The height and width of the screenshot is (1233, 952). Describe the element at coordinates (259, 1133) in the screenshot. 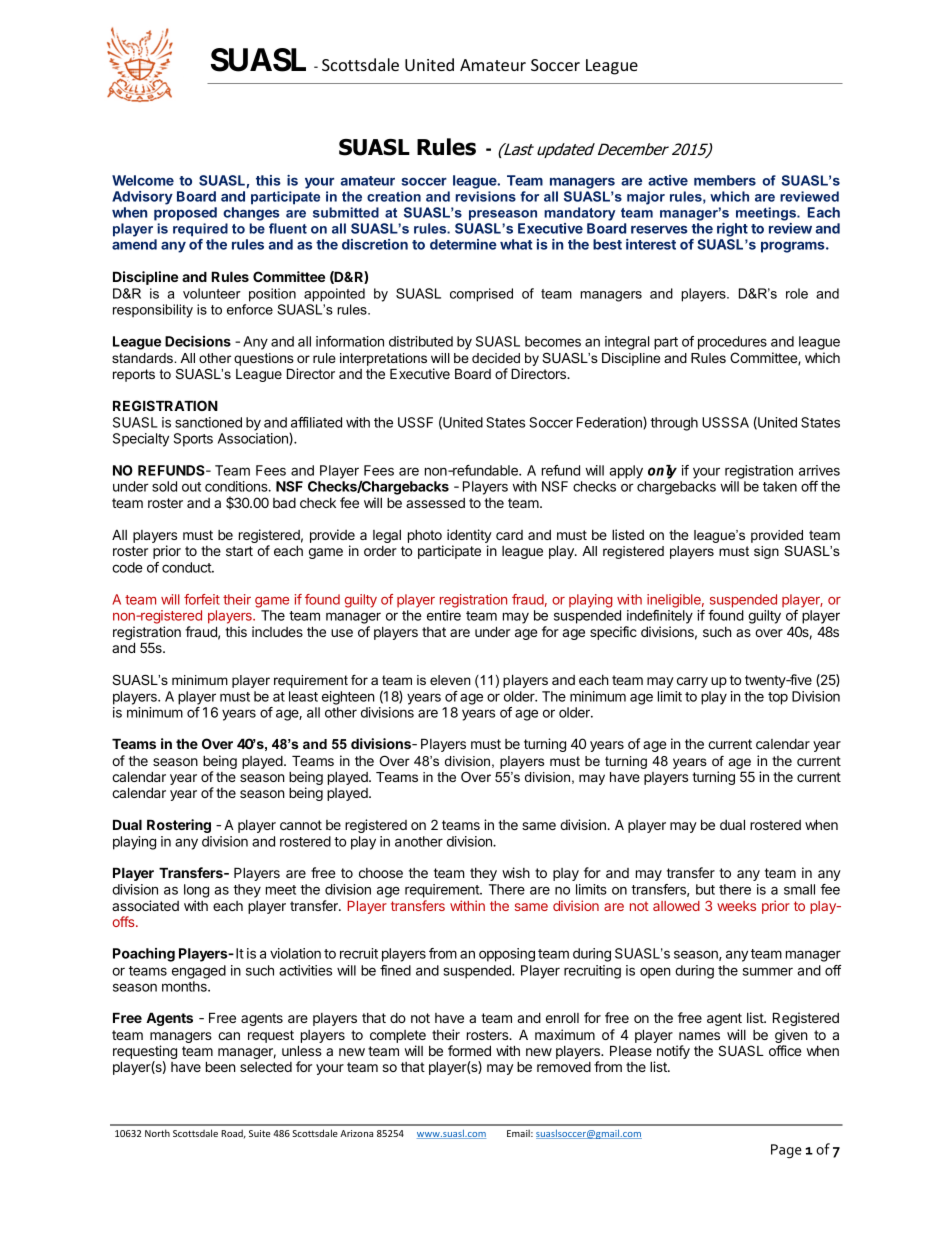

I see `Suite` at that location.
